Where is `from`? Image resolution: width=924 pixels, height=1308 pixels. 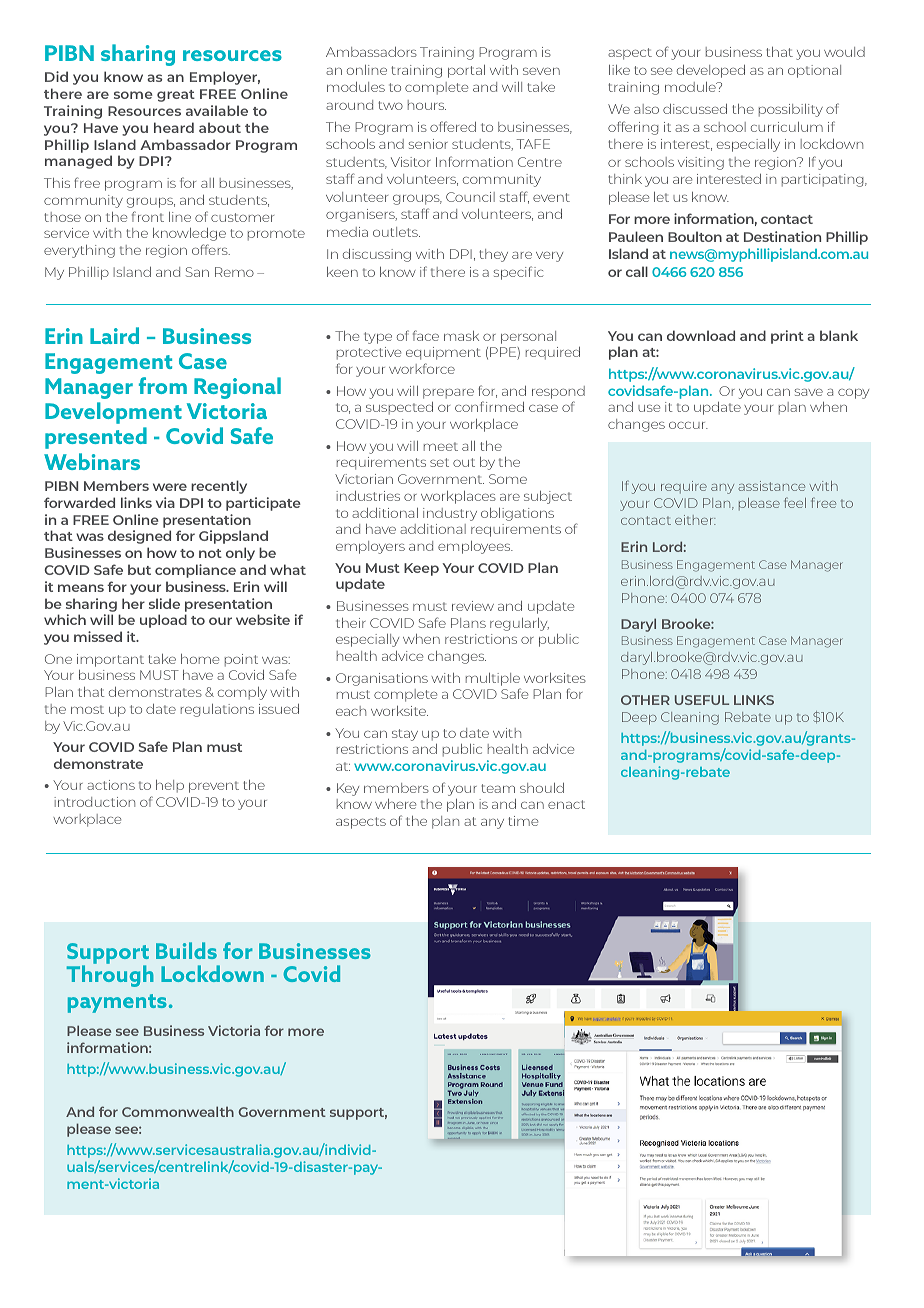 from is located at coordinates (163, 385).
